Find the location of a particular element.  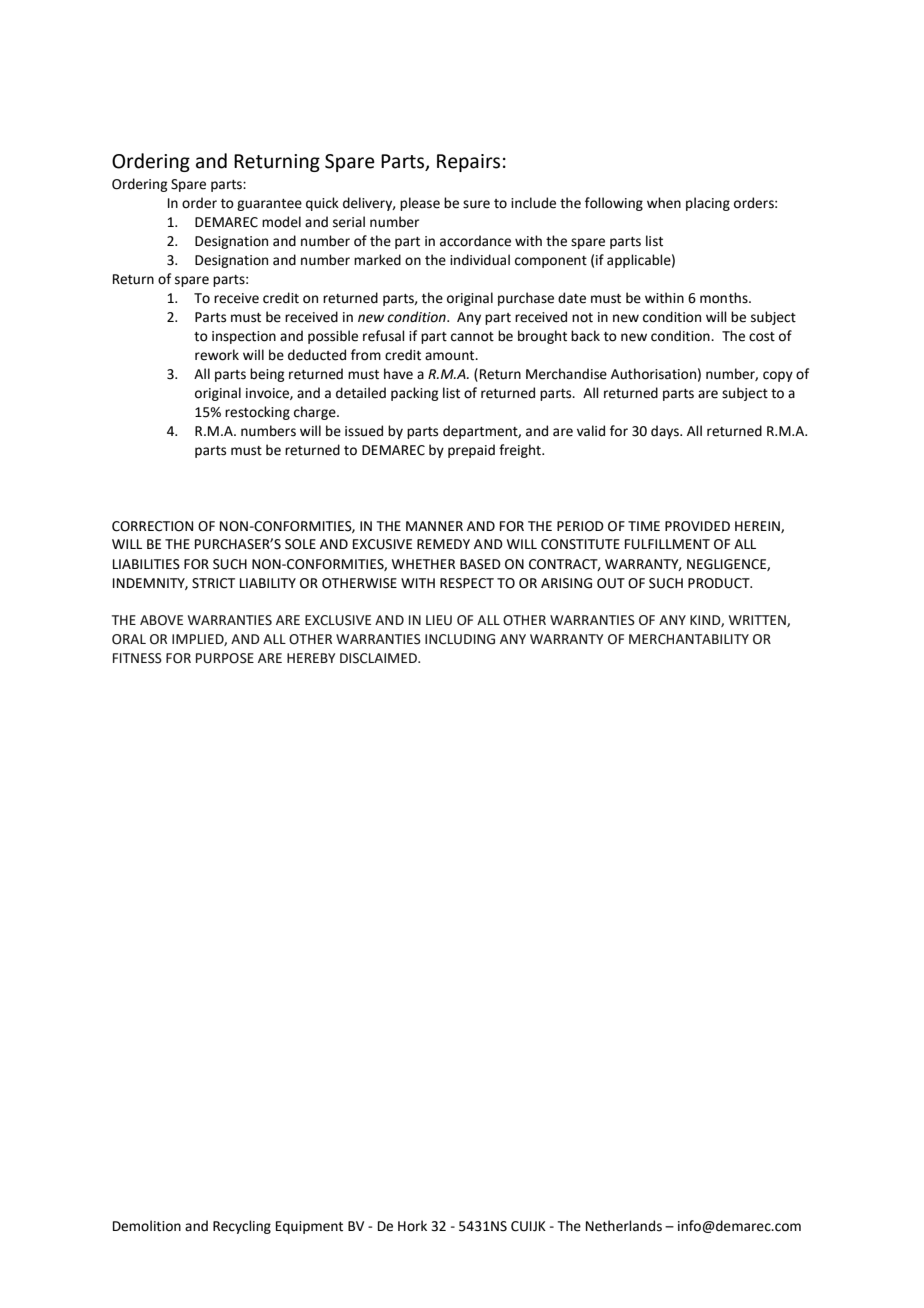

placing is located at coordinates (708, 204).
